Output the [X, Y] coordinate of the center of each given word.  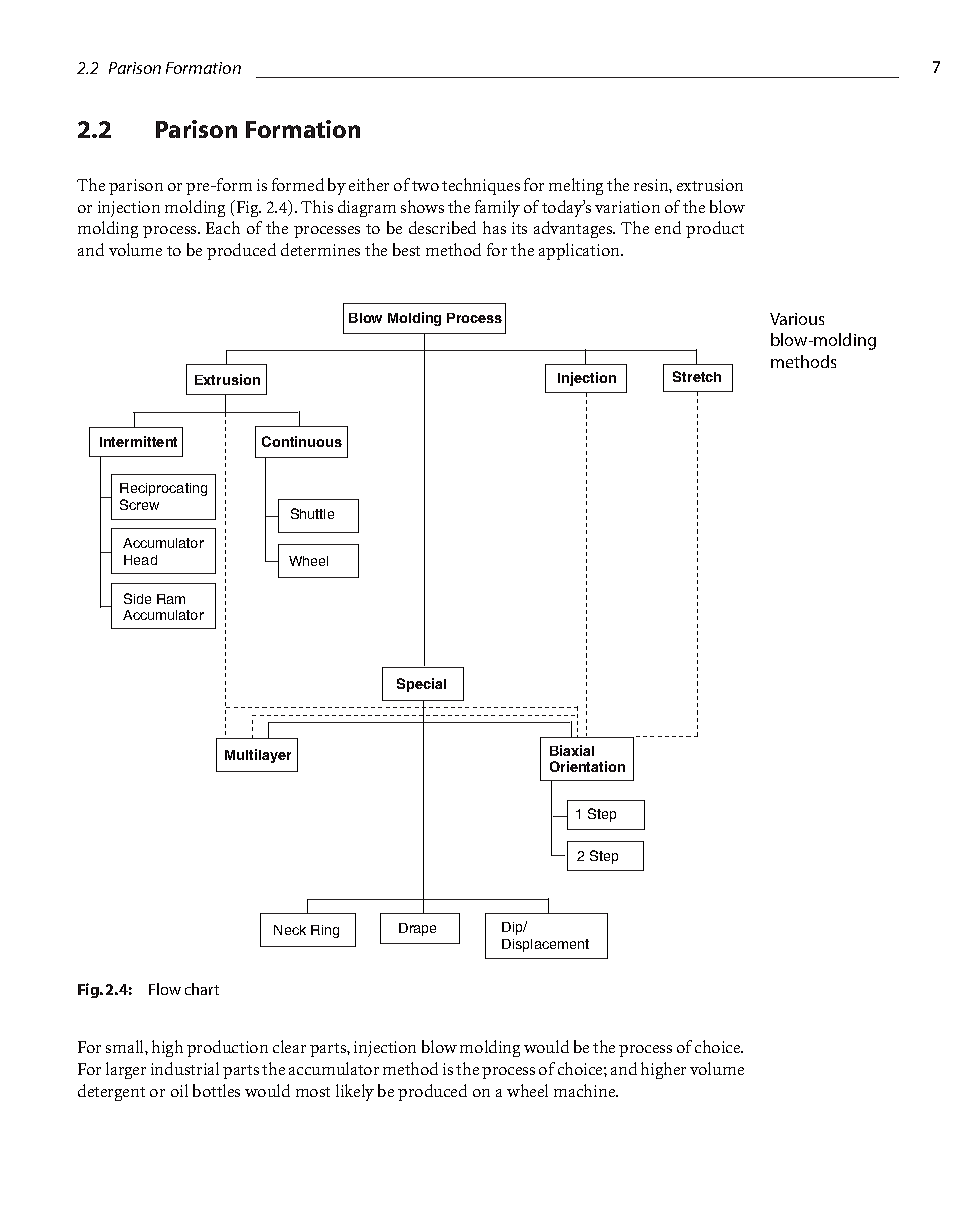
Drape [417, 929]
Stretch [697, 376]
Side [137, 598]
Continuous [302, 441]
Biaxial [572, 750]
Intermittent [138, 441]
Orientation [587, 766]
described [442, 227]
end [668, 227]
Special [421, 685]
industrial [185, 1068]
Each [223, 227]
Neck [290, 930]
